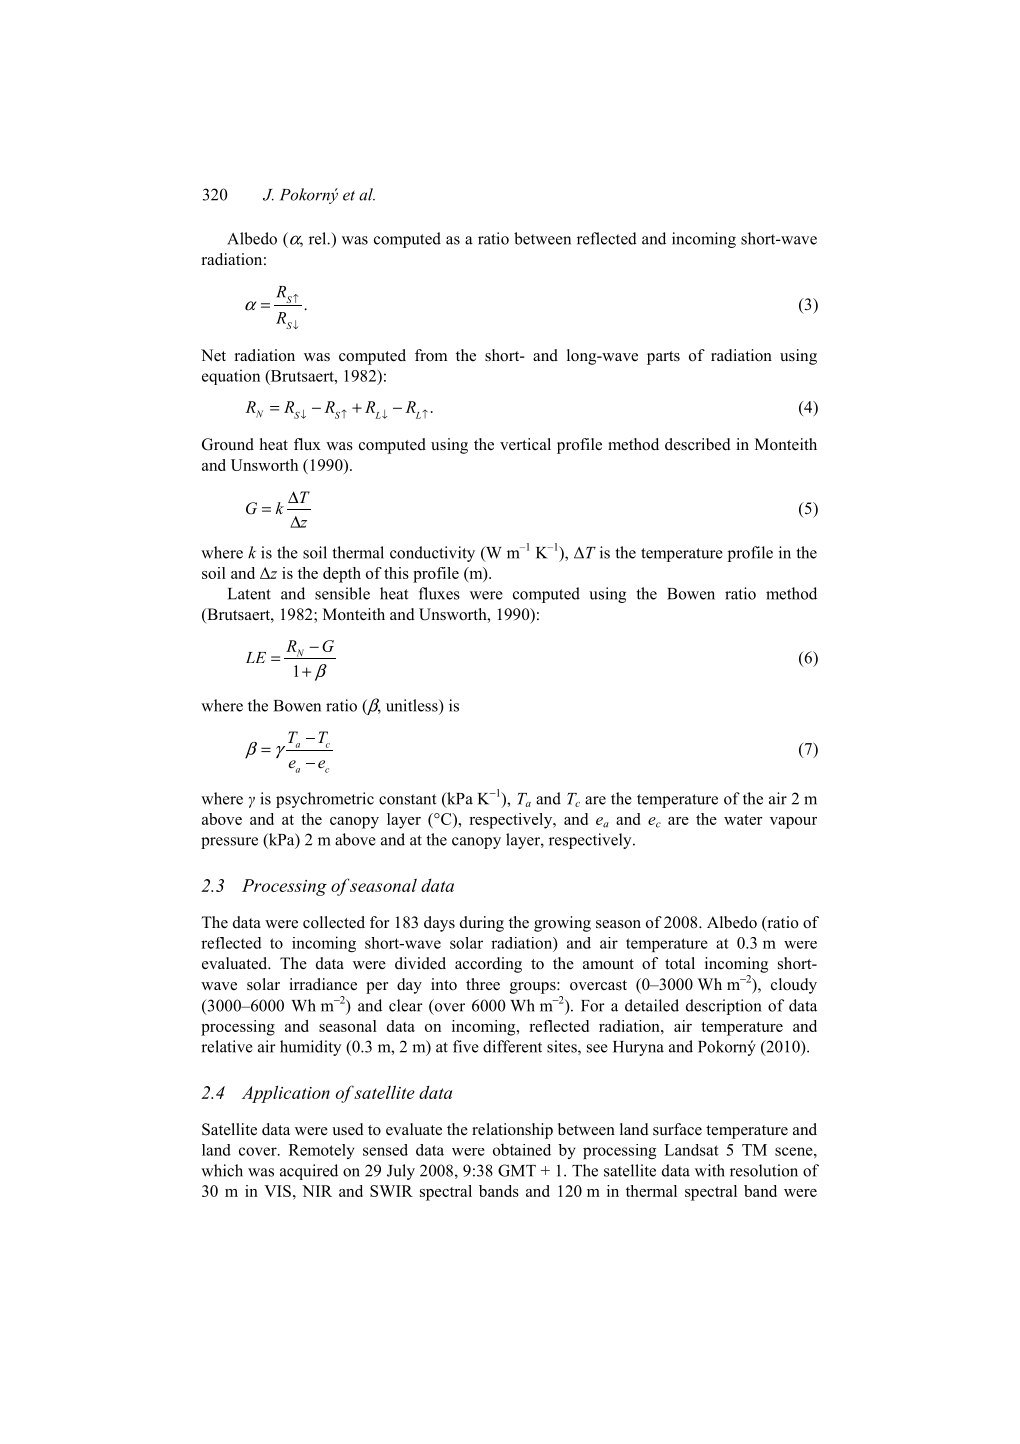 This screenshot has width=1020, height=1444. I want to click on conductivity, so click(432, 554).
